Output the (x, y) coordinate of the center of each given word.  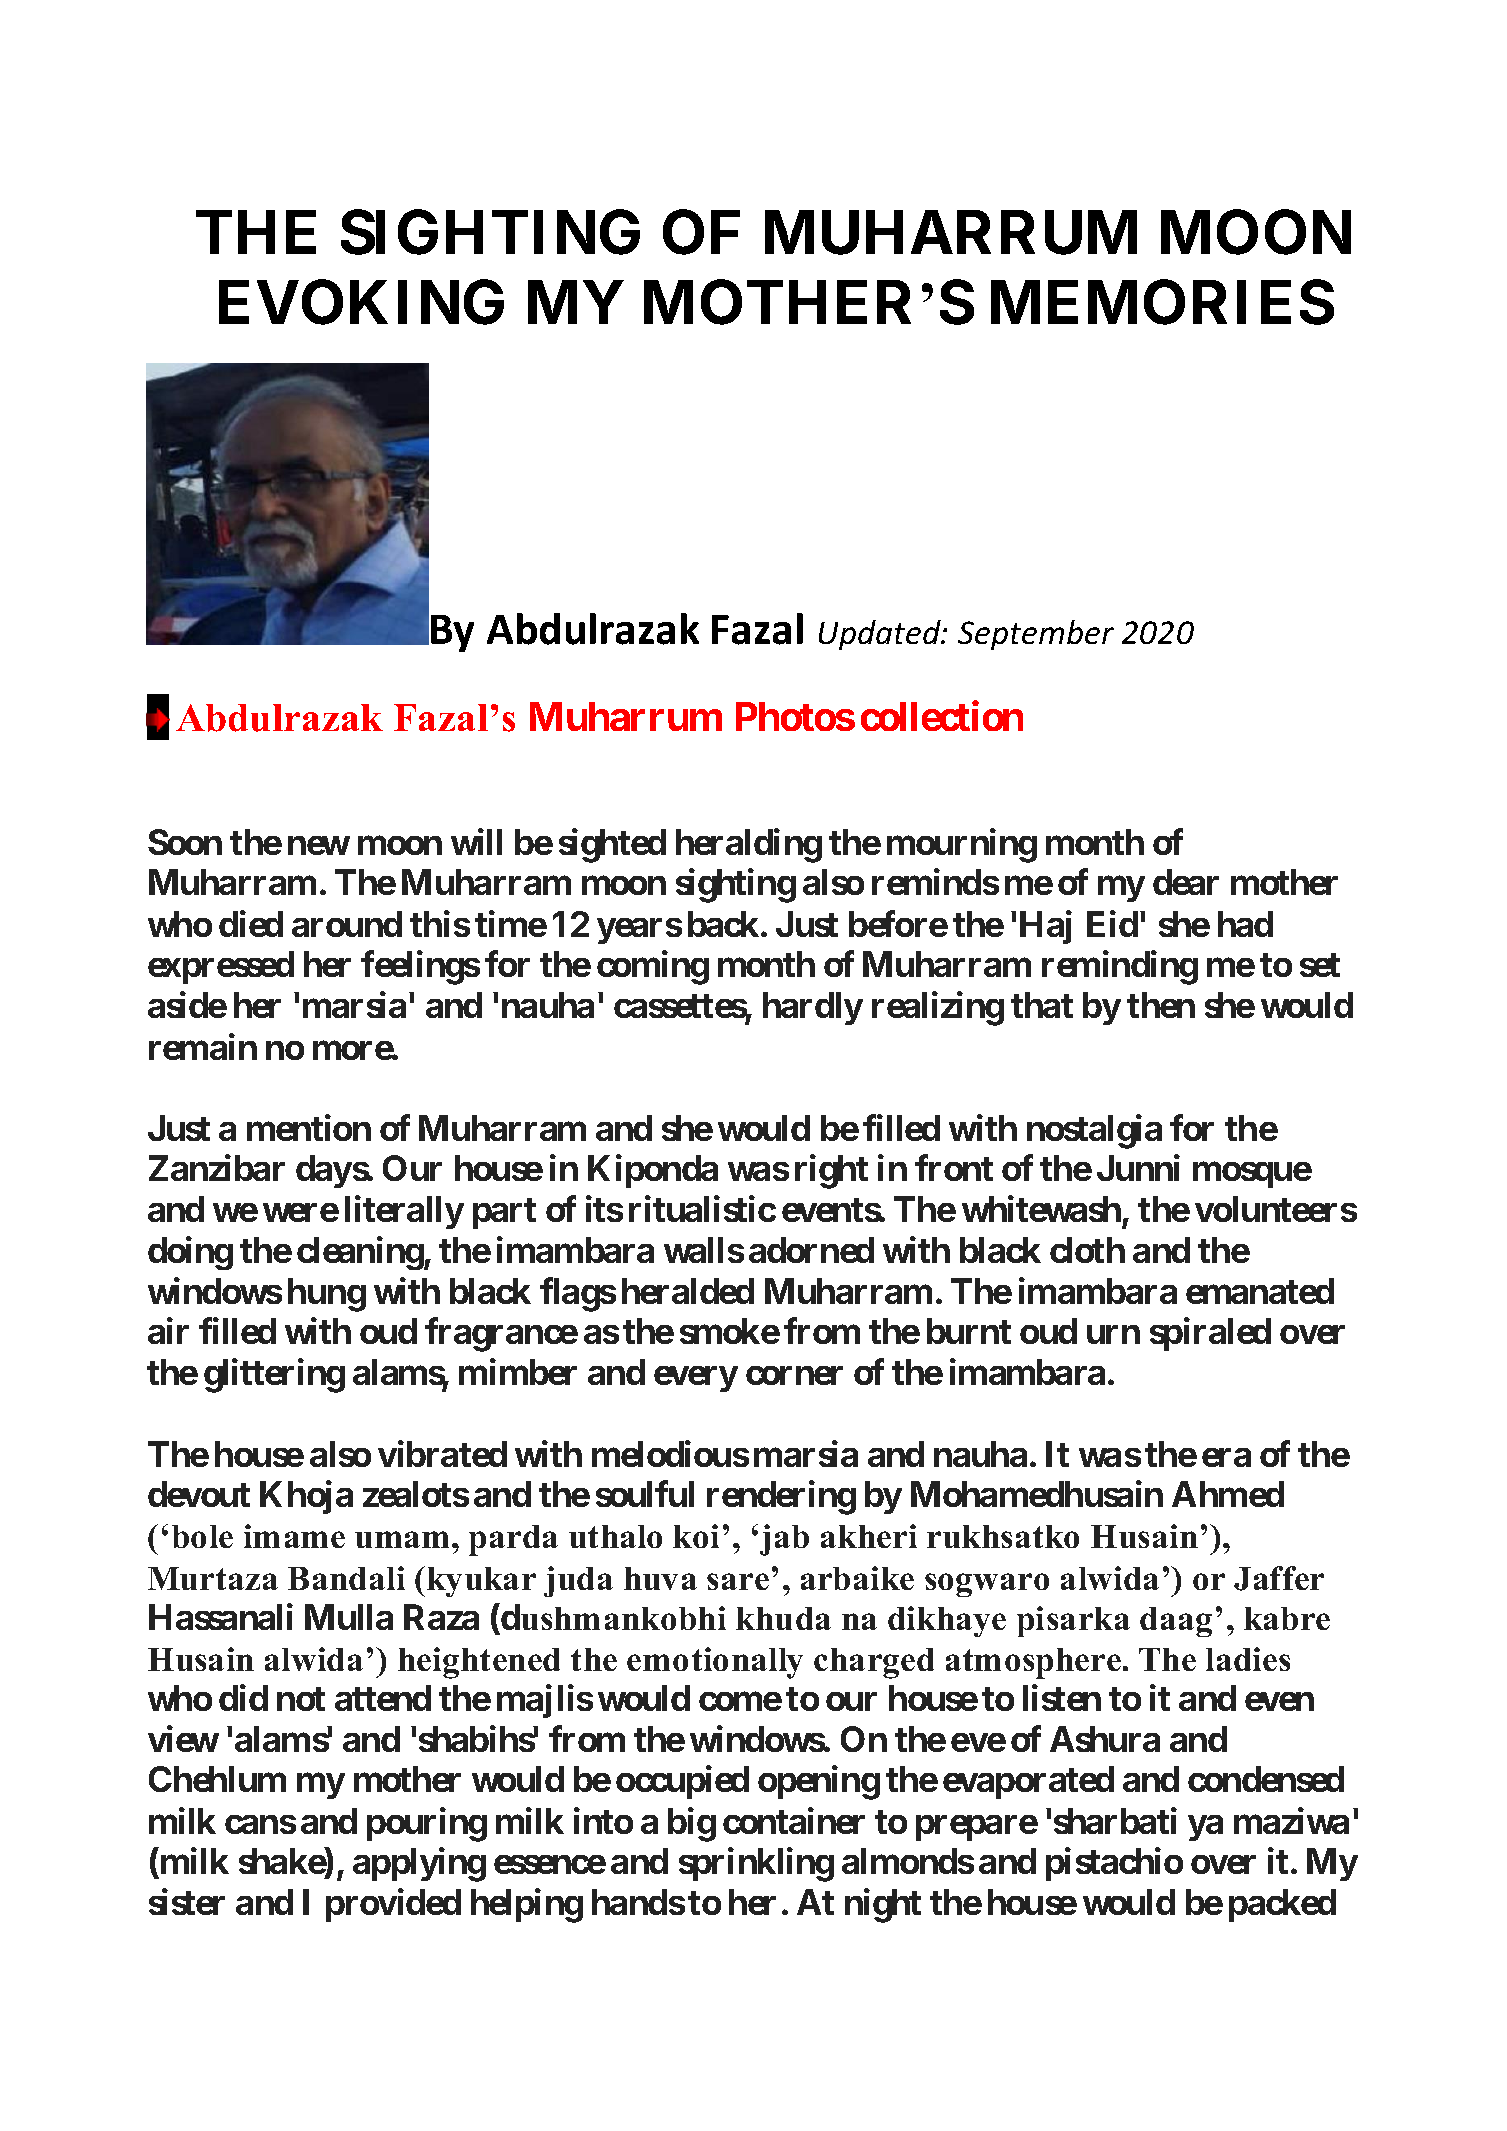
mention (309, 1128)
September (1036, 635)
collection (942, 716)
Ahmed (1228, 1494)
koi (696, 1536)
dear (1186, 882)
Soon (185, 842)
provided (393, 1905)
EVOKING (361, 302)
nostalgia (1094, 1132)
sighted (612, 846)
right (831, 1172)
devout (199, 1494)
